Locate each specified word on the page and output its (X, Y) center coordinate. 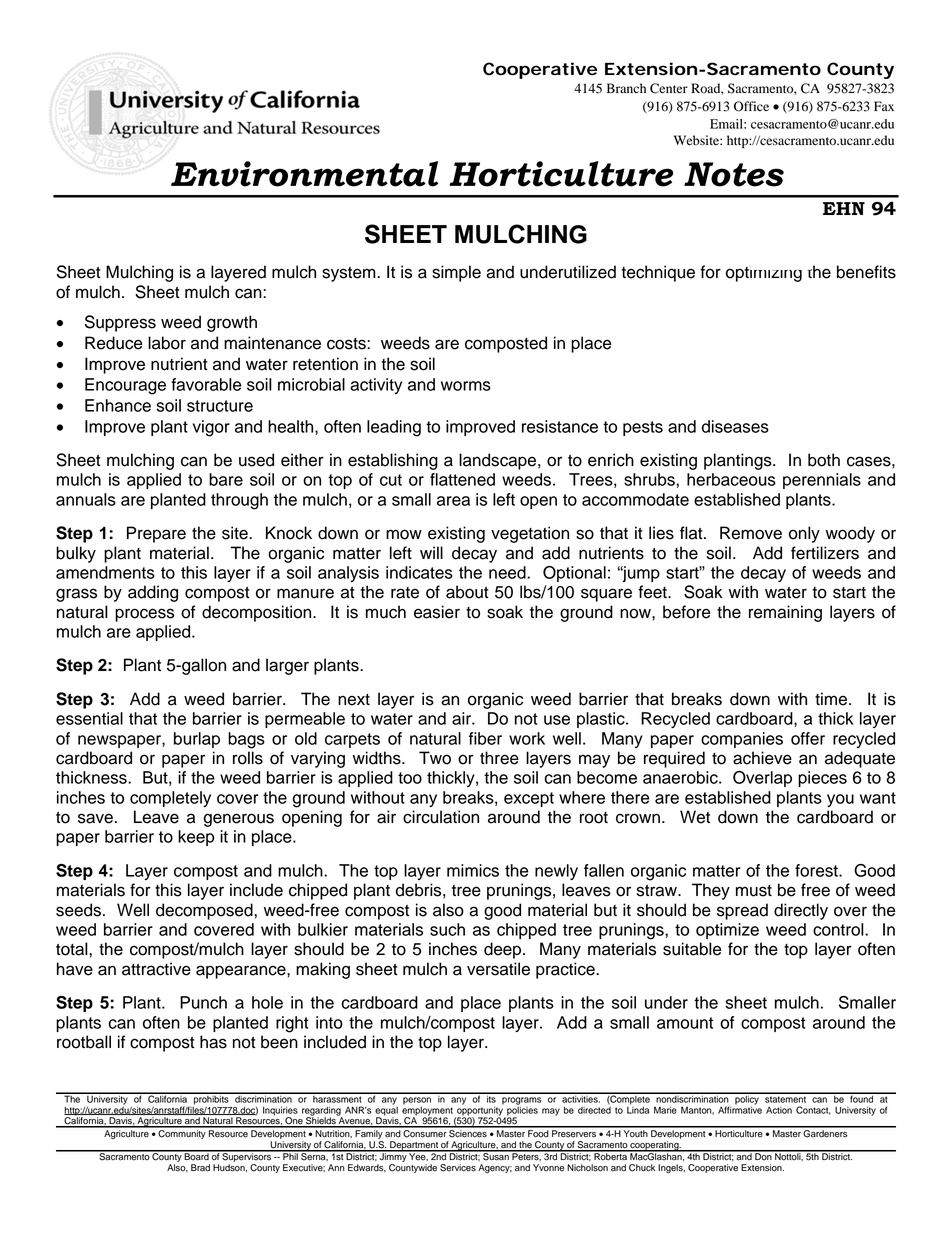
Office (751, 106)
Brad (200, 1168)
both (824, 460)
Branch (626, 88)
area (453, 501)
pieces (822, 779)
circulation (441, 817)
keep (196, 838)
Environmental (305, 174)
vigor (211, 428)
